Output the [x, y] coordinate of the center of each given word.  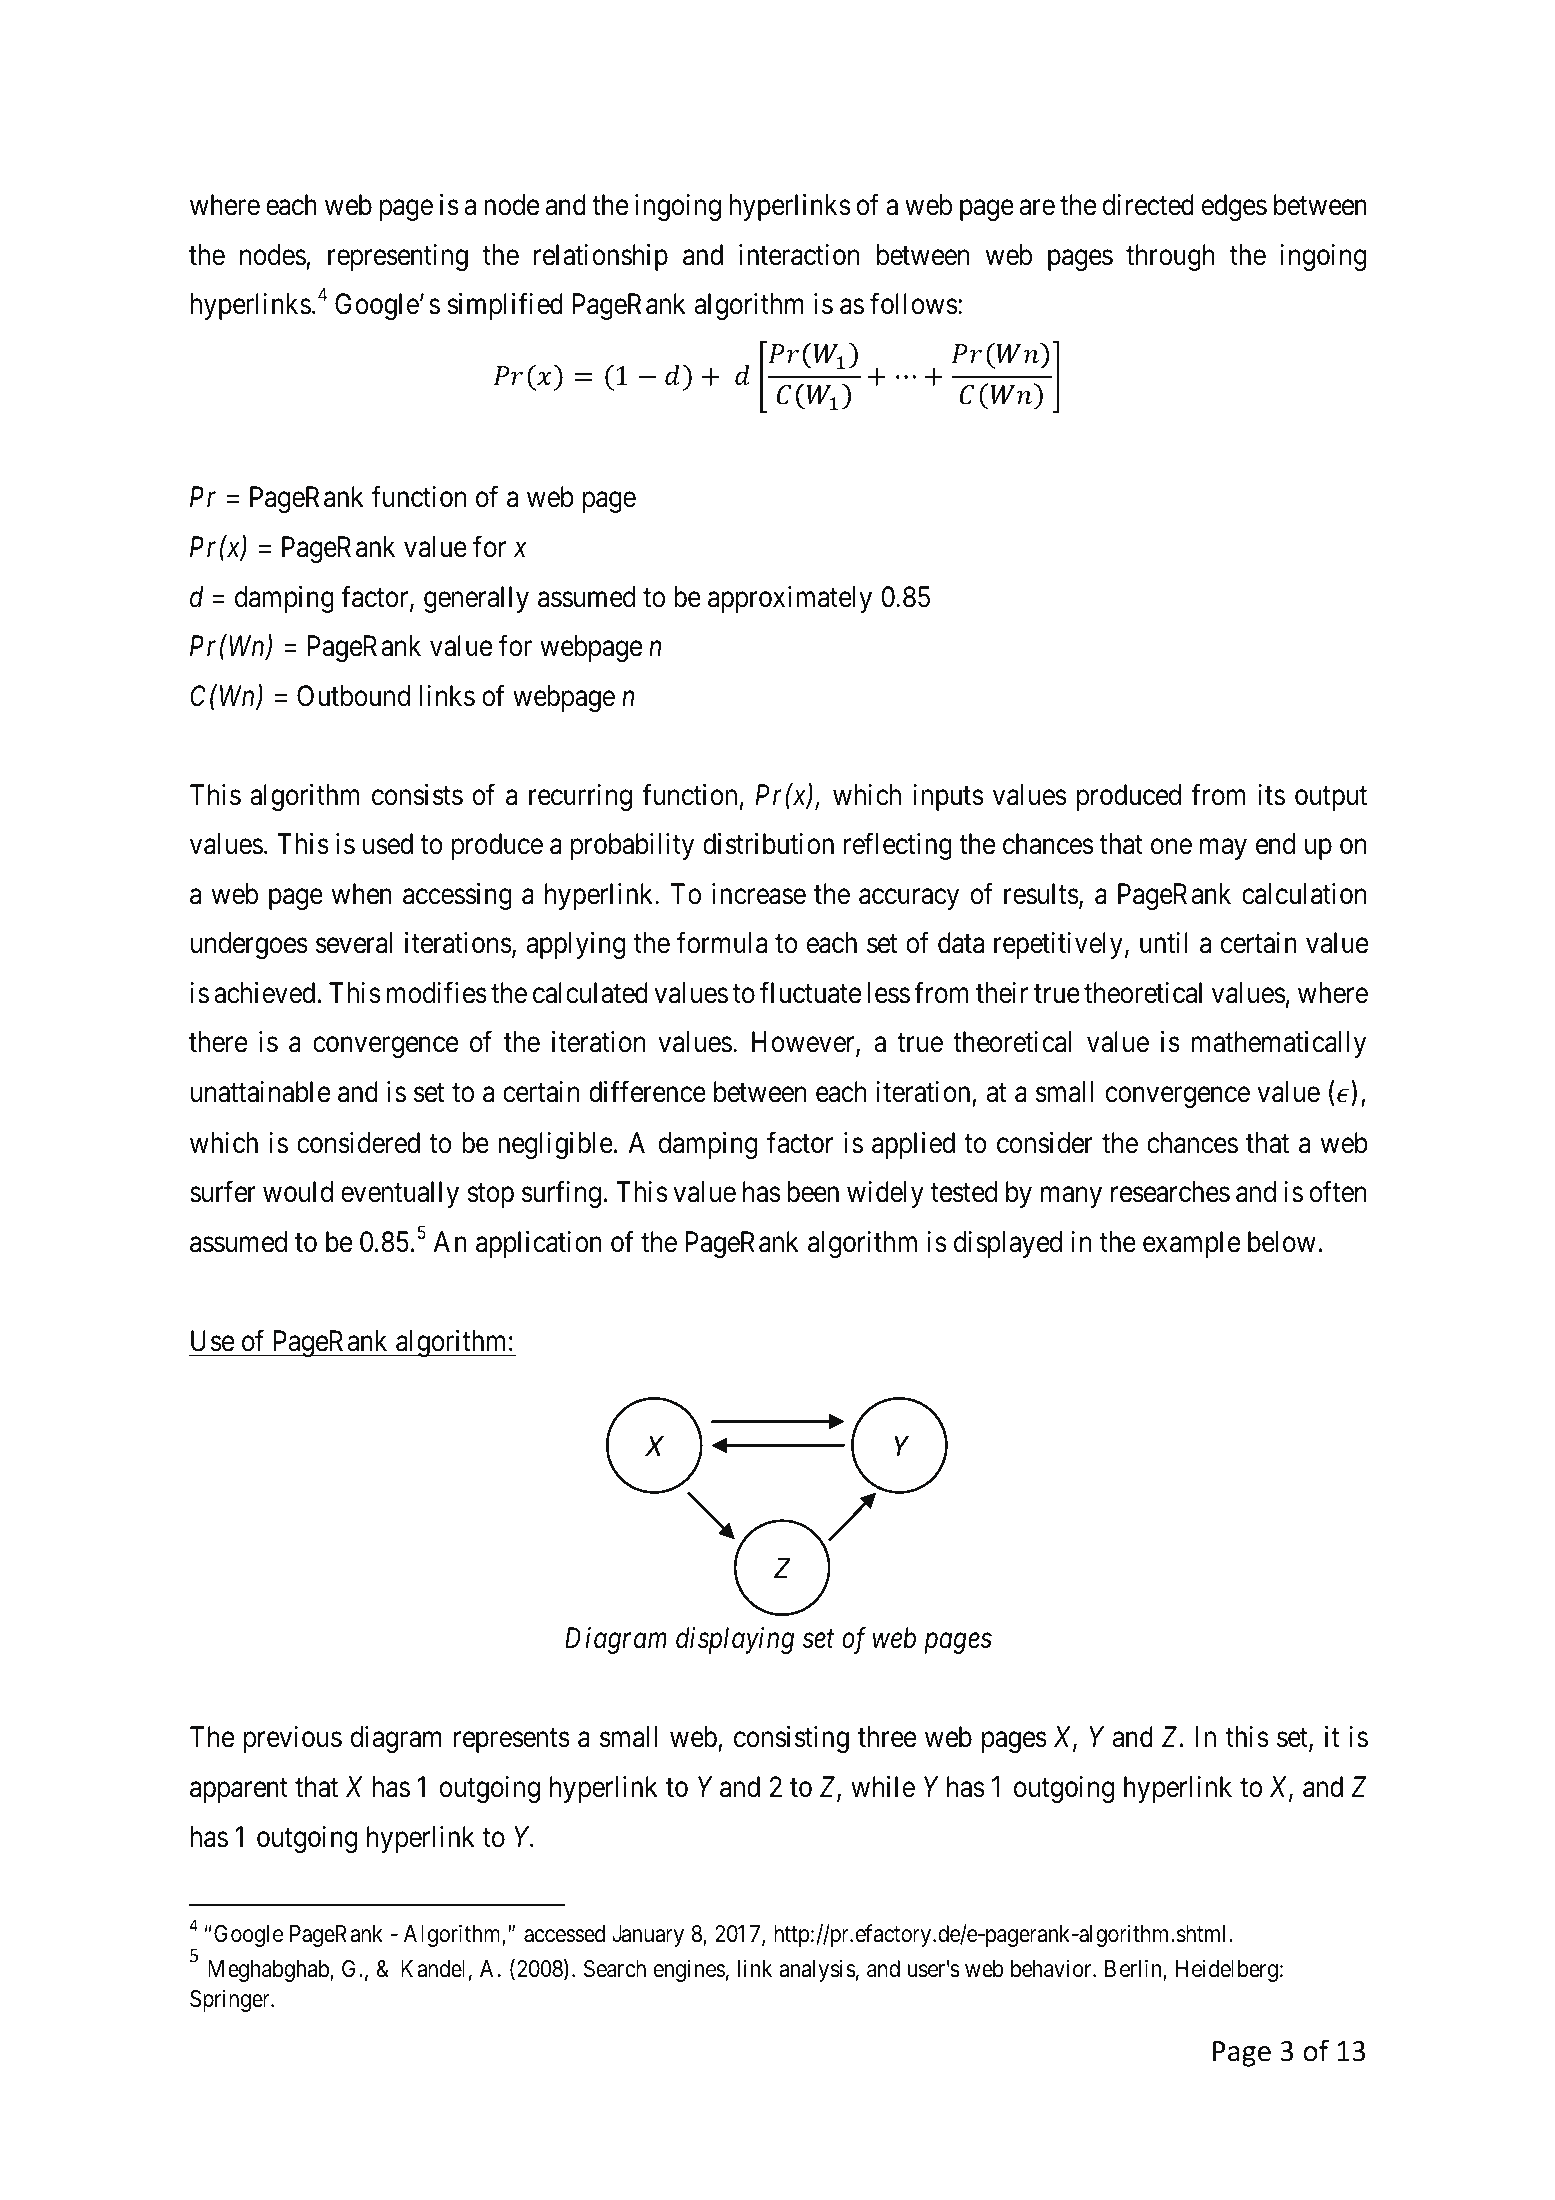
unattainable [260, 1092]
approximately [790, 599]
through [1170, 257]
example [1191, 1244]
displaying [735, 1640]
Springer [231, 2000]
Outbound [353, 696]
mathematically [1279, 1044]
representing [398, 257]
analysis [817, 1970]
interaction [799, 255]
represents [512, 1741]
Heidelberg [1227, 1970]
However [804, 1044]
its [1271, 795]
